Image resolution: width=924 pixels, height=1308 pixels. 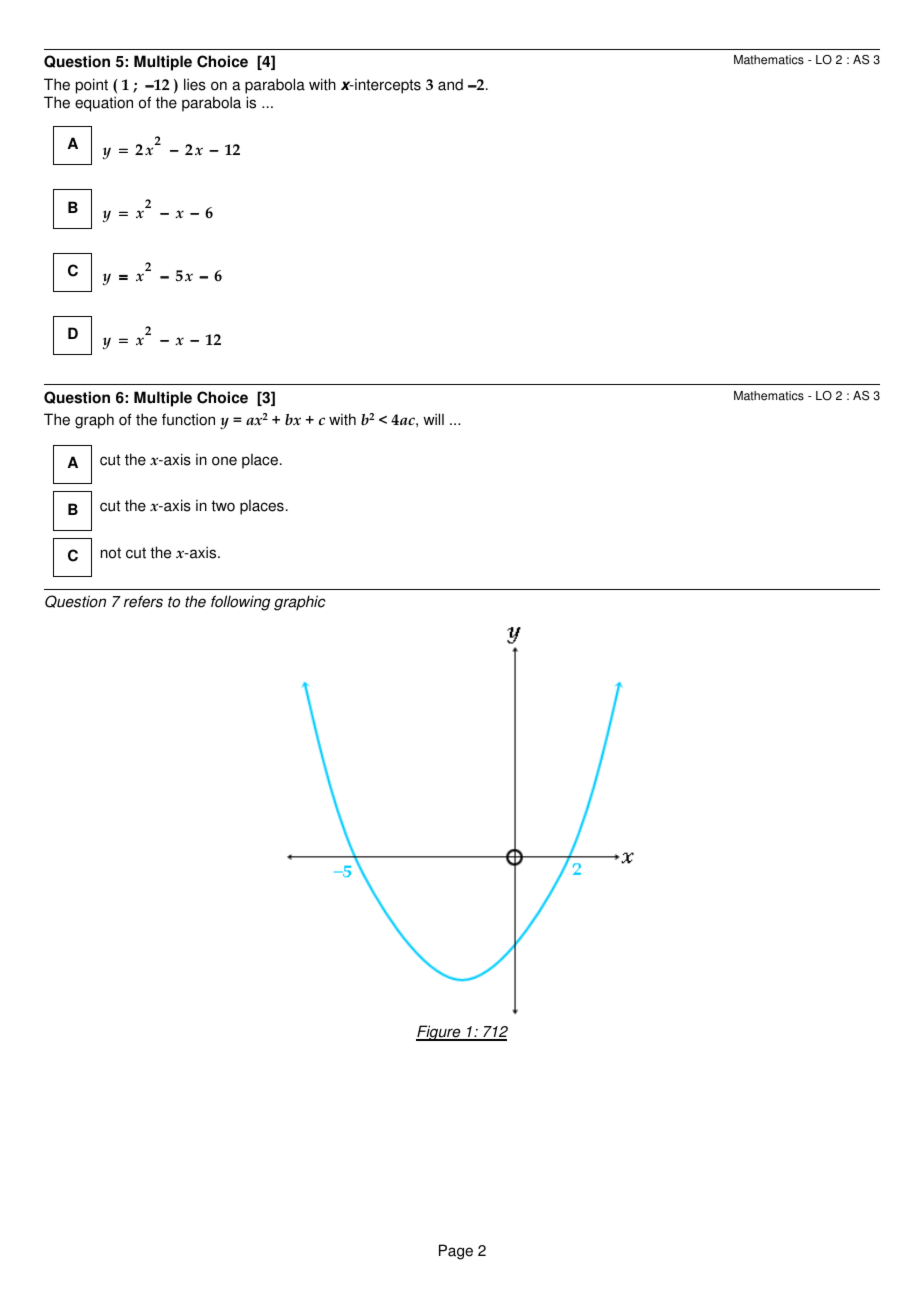 I want to click on will, so click(x=433, y=419).
